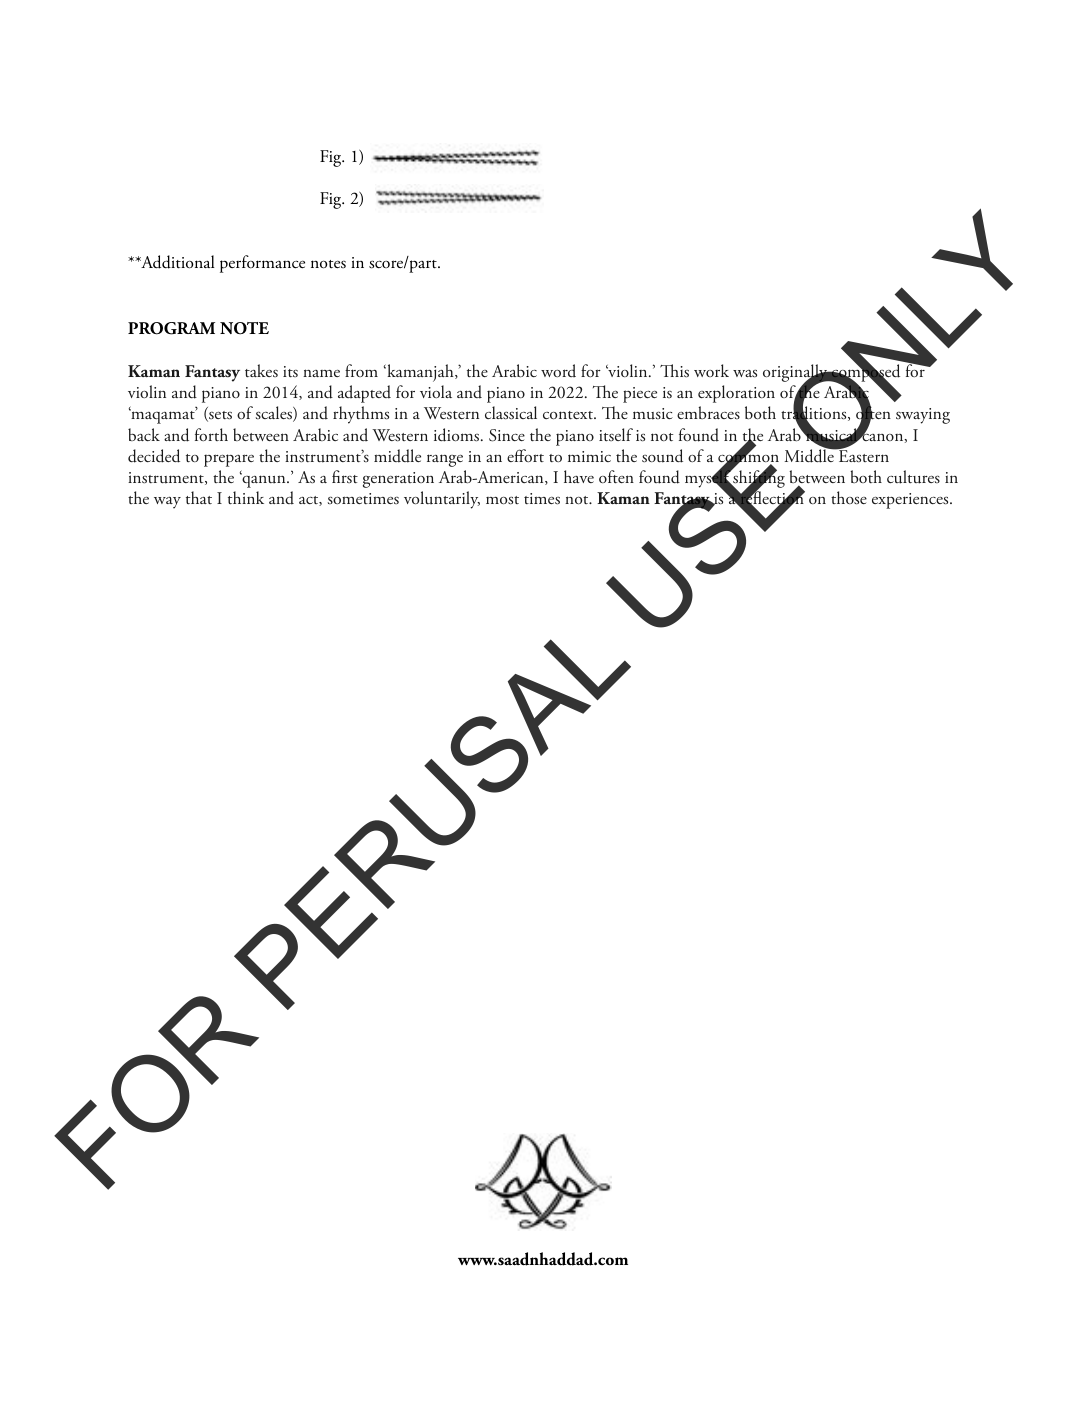 The width and height of the document is (1087, 1407). I want to click on classical, so click(511, 413).
